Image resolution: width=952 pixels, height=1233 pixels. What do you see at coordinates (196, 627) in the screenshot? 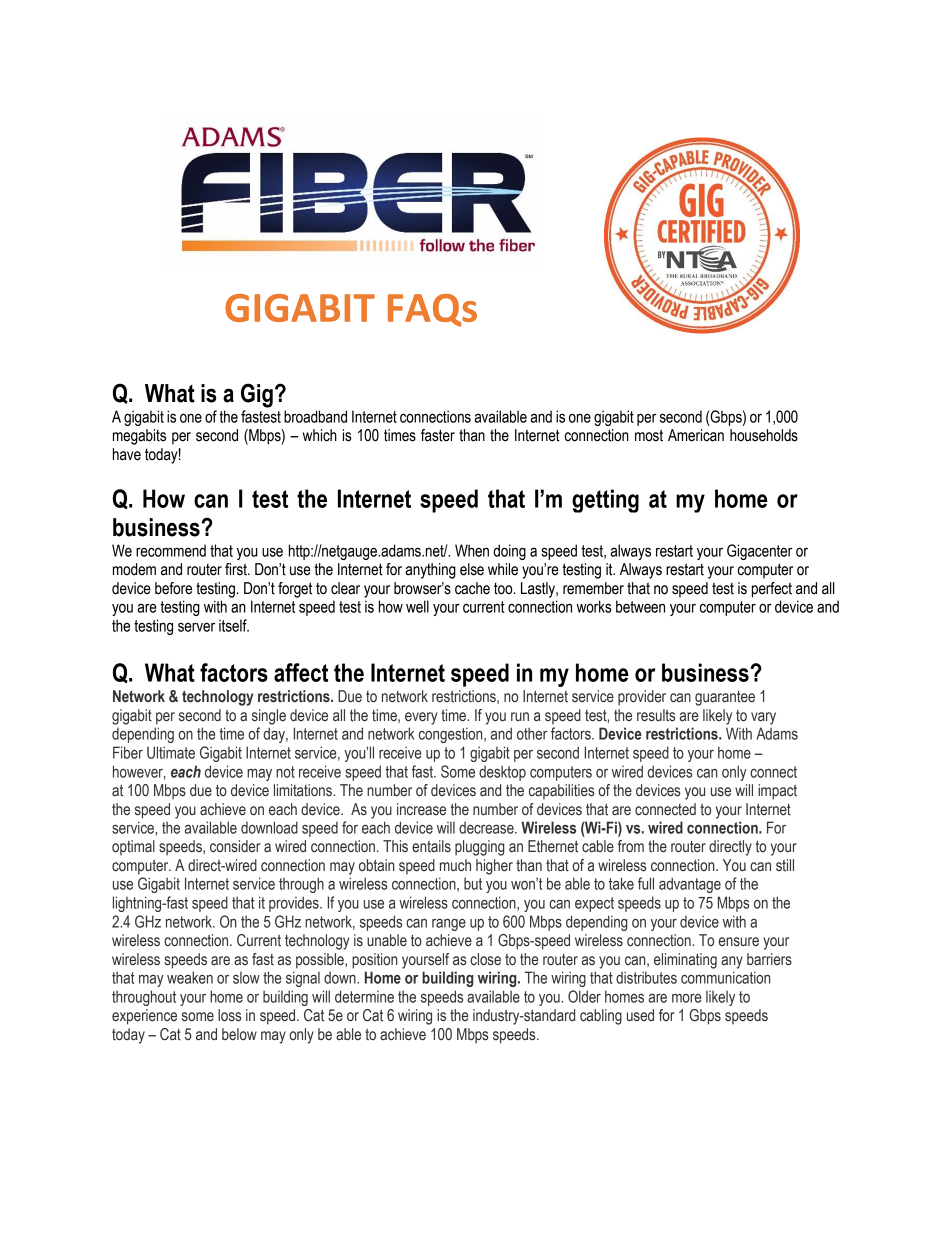
I see `server` at bounding box center [196, 627].
